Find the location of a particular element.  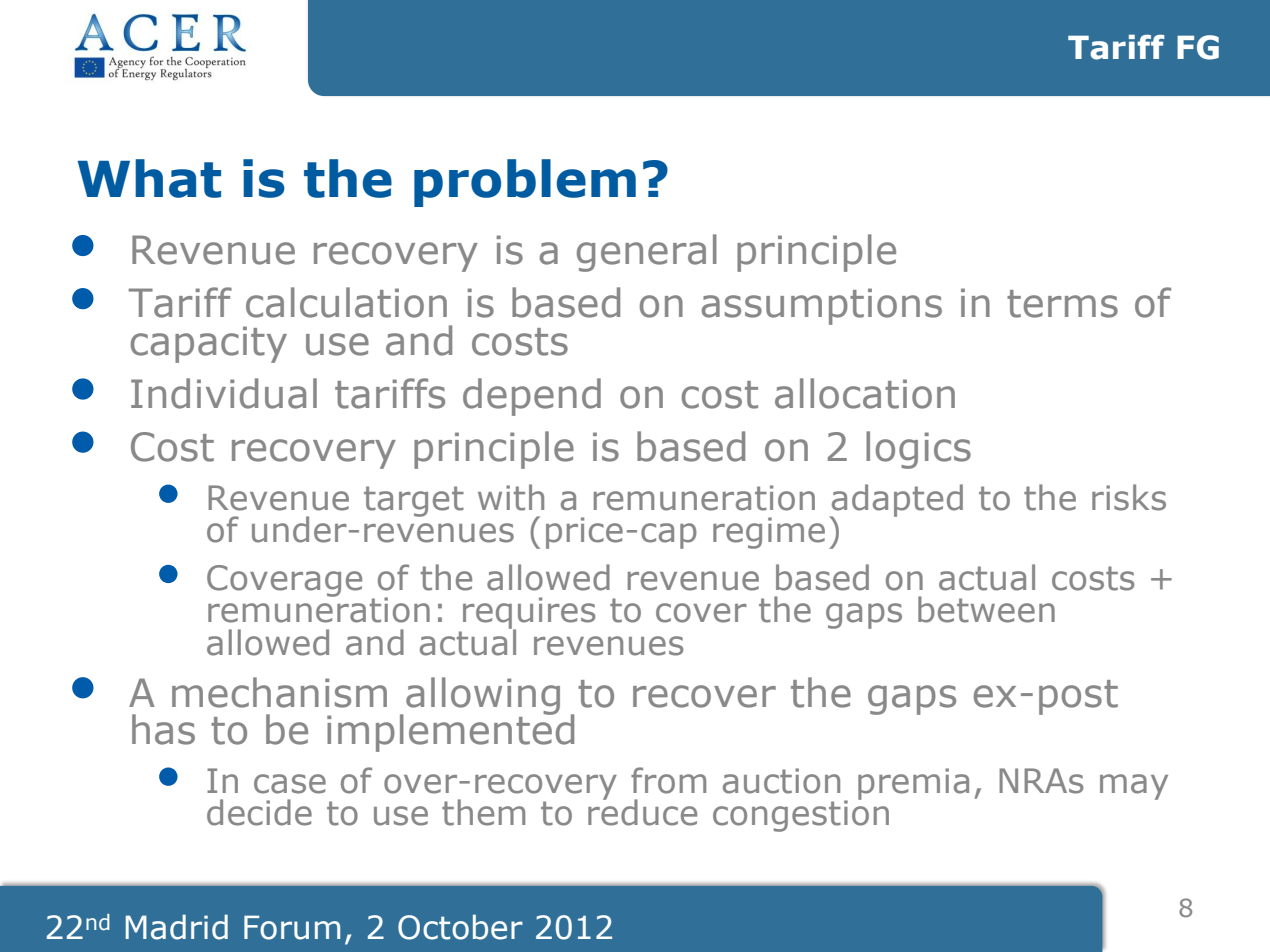

between is located at coordinates (986, 609).
